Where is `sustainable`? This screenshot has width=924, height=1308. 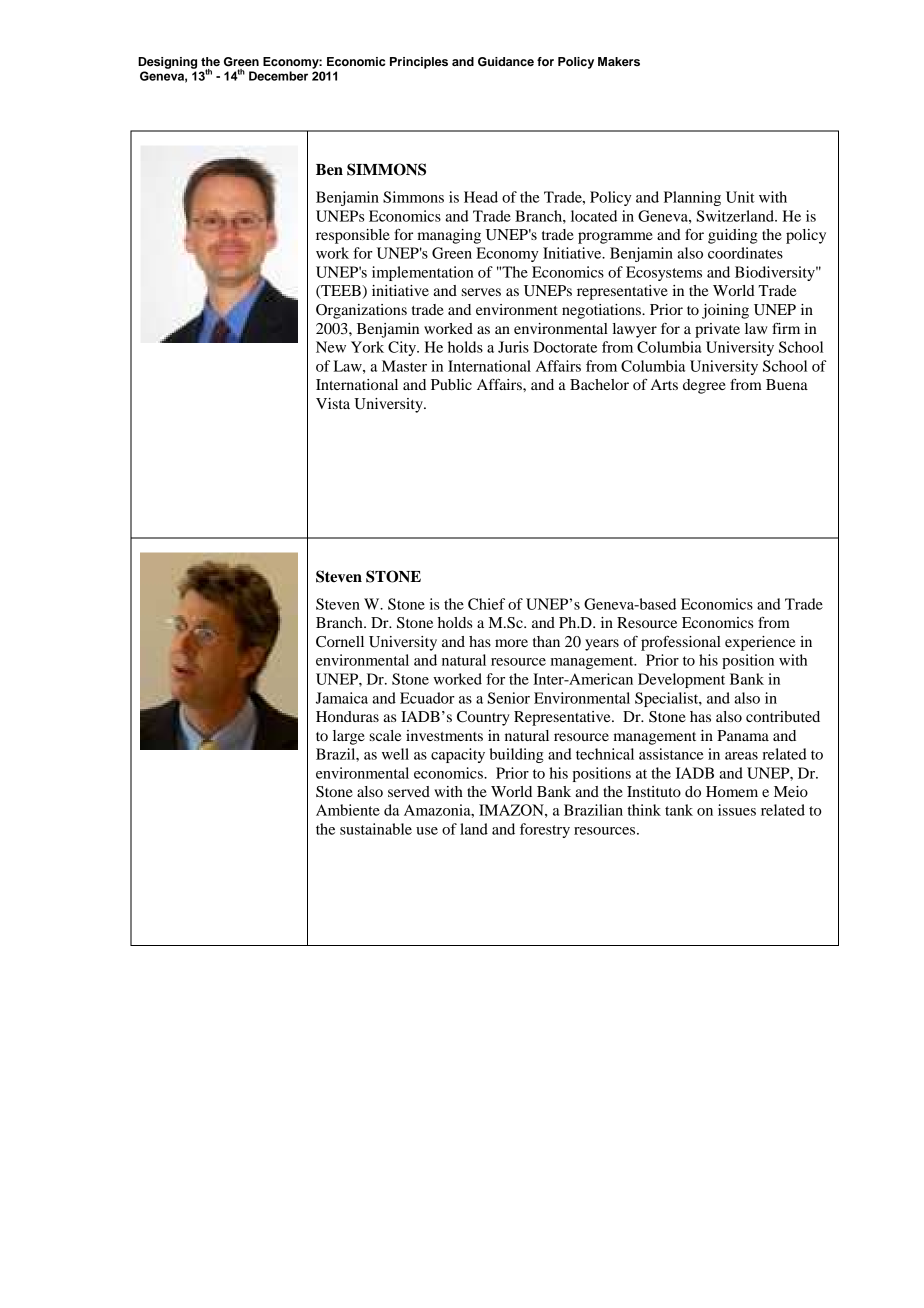
sustainable is located at coordinates (376, 829).
